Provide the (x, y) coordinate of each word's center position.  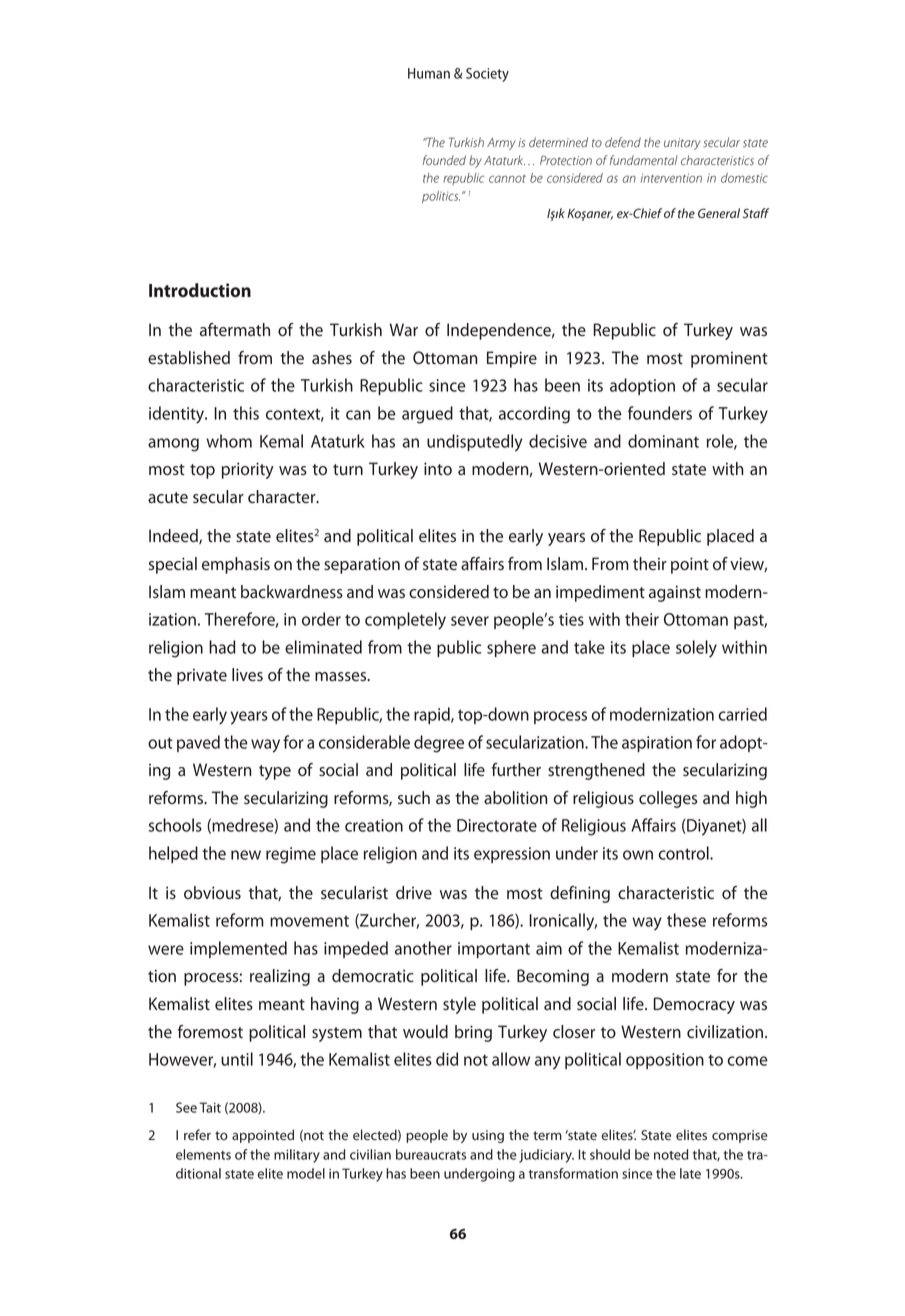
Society (487, 75)
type (275, 772)
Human (429, 73)
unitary (682, 144)
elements (203, 1154)
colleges (668, 799)
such (414, 798)
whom (229, 441)
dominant (663, 441)
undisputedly (474, 443)
